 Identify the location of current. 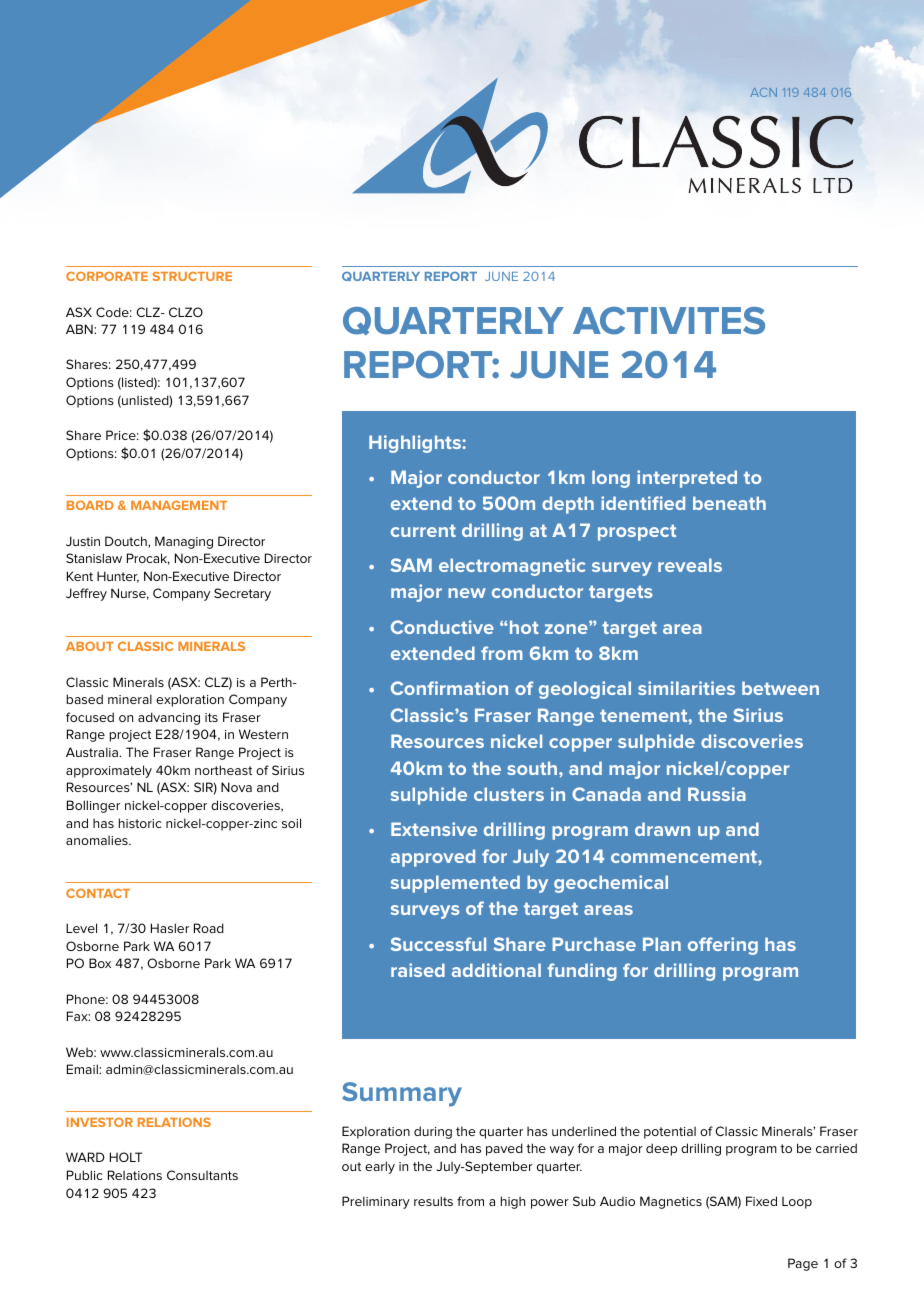
(423, 530).
